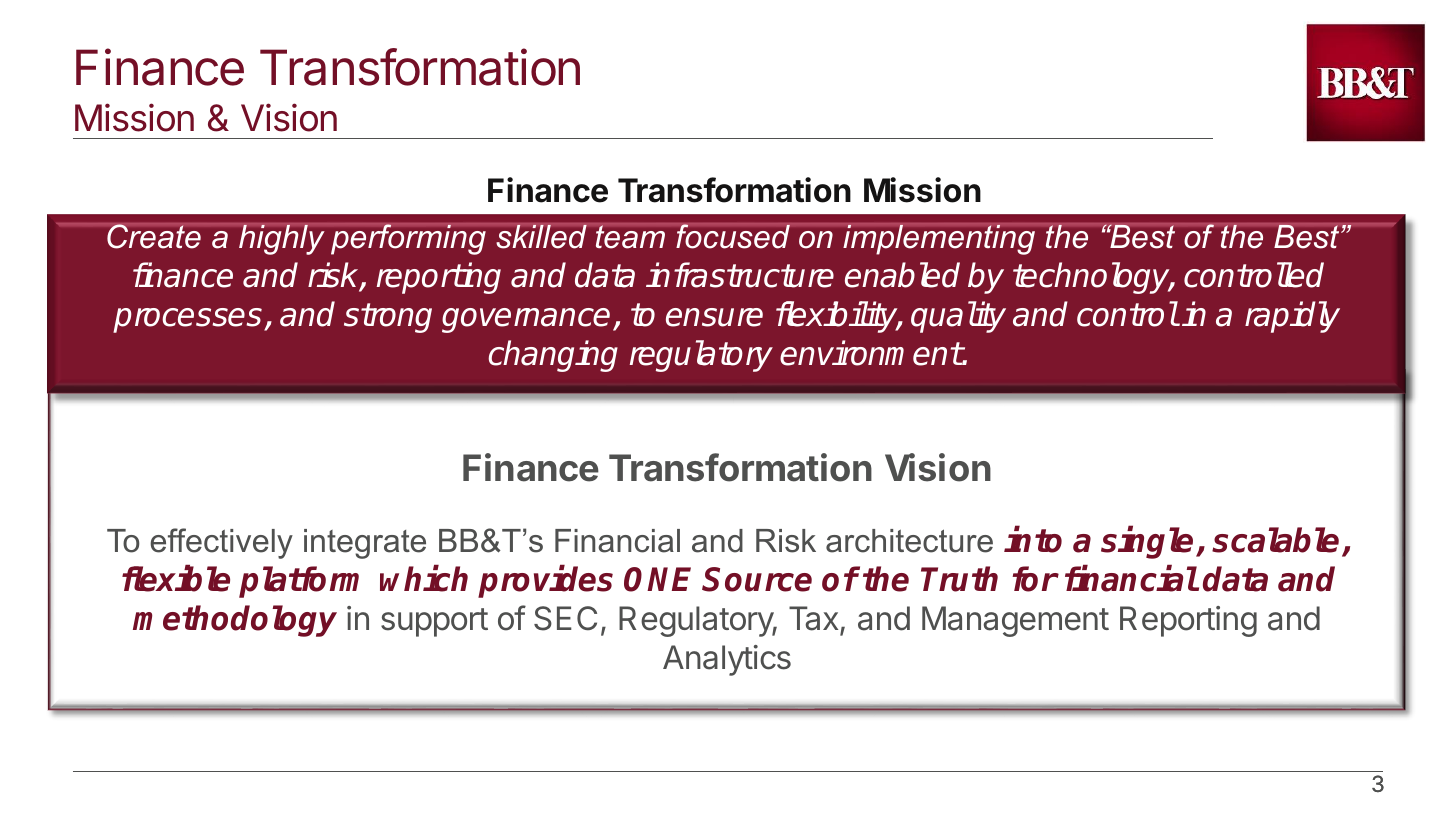 The image size is (1456, 819). Describe the element at coordinates (282, 239) in the page. I see `highly` at that location.
